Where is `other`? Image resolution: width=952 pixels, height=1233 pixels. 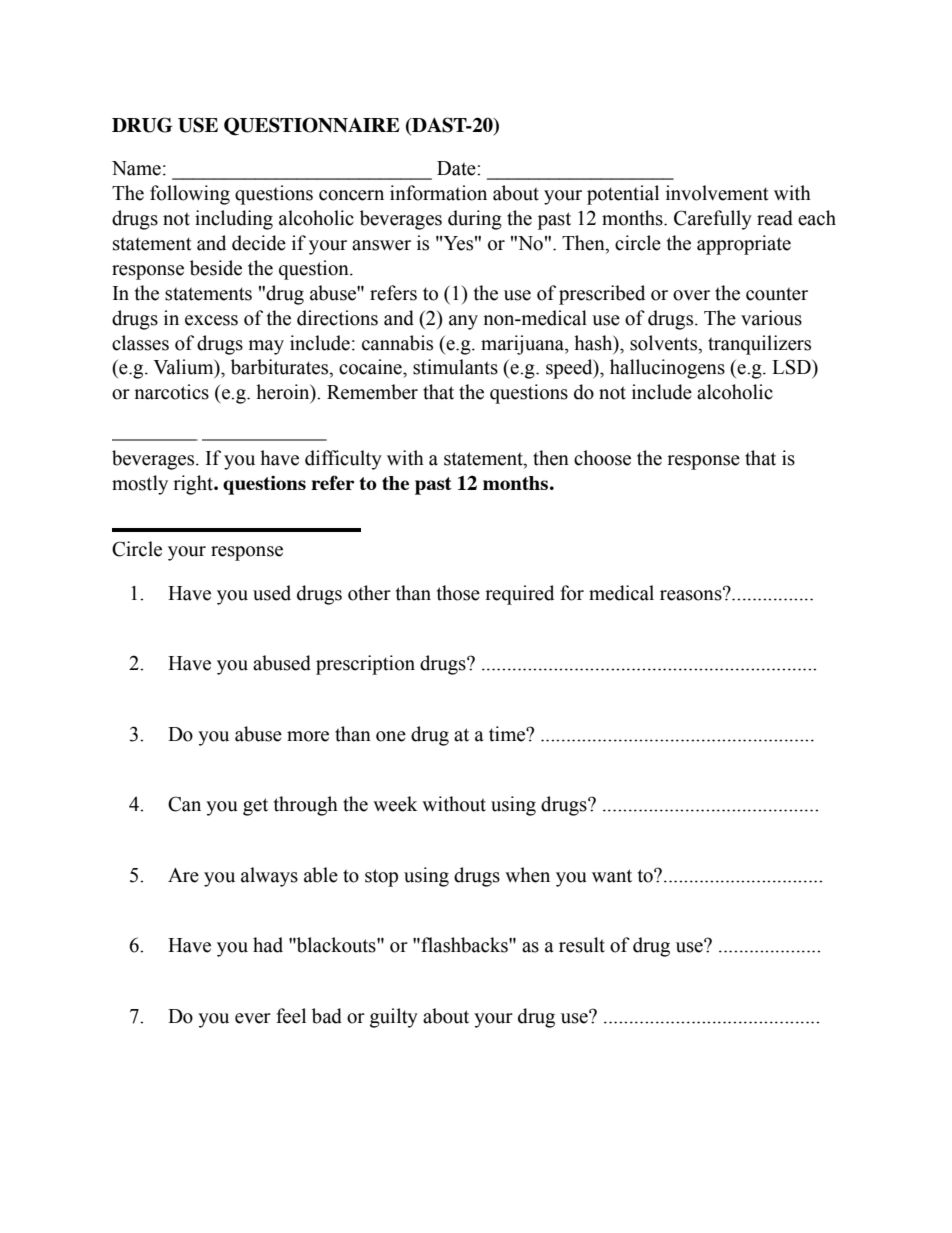
other is located at coordinates (369, 593).
